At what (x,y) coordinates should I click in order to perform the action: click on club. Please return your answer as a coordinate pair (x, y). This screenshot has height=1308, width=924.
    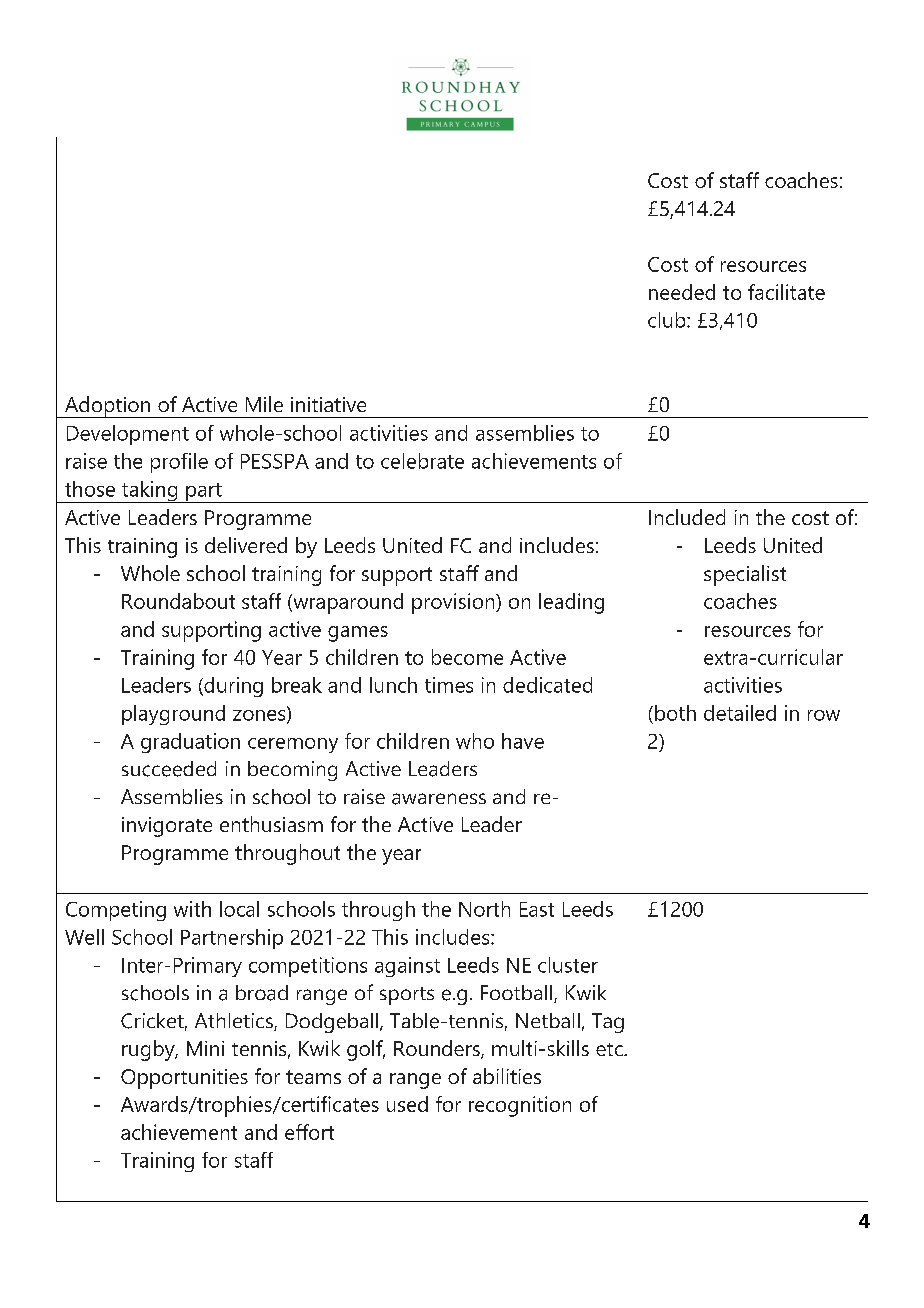
    Looking at the image, I should click on (668, 320).
